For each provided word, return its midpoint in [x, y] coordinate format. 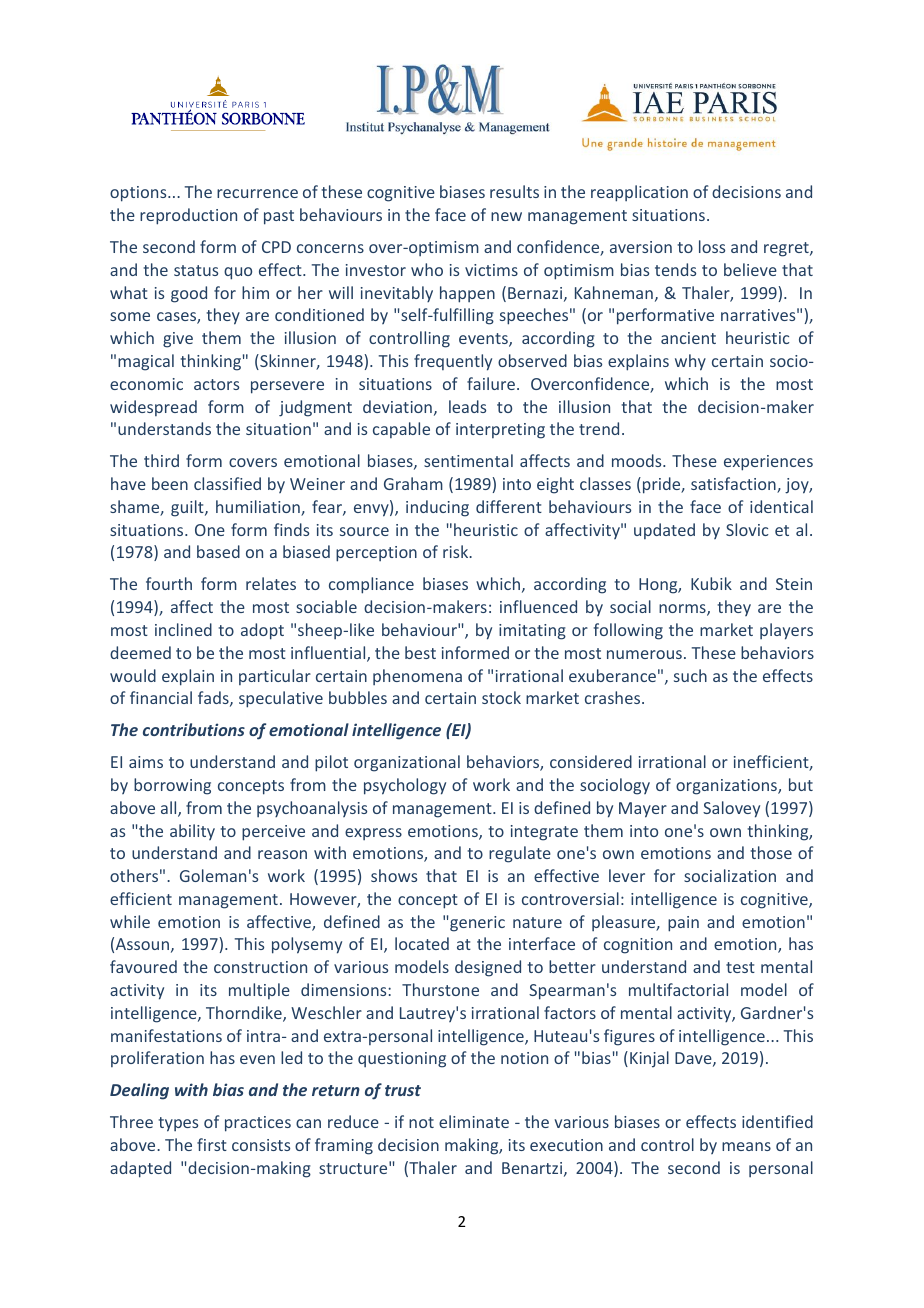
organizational [407, 763]
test [740, 967]
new [506, 216]
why [690, 362]
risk [457, 551]
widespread [153, 408]
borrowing [172, 786]
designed [488, 968]
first [212, 1144]
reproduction [188, 216]
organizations [727, 787]
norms [683, 610]
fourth [169, 583]
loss [712, 246]
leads [467, 406]
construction [260, 967]
